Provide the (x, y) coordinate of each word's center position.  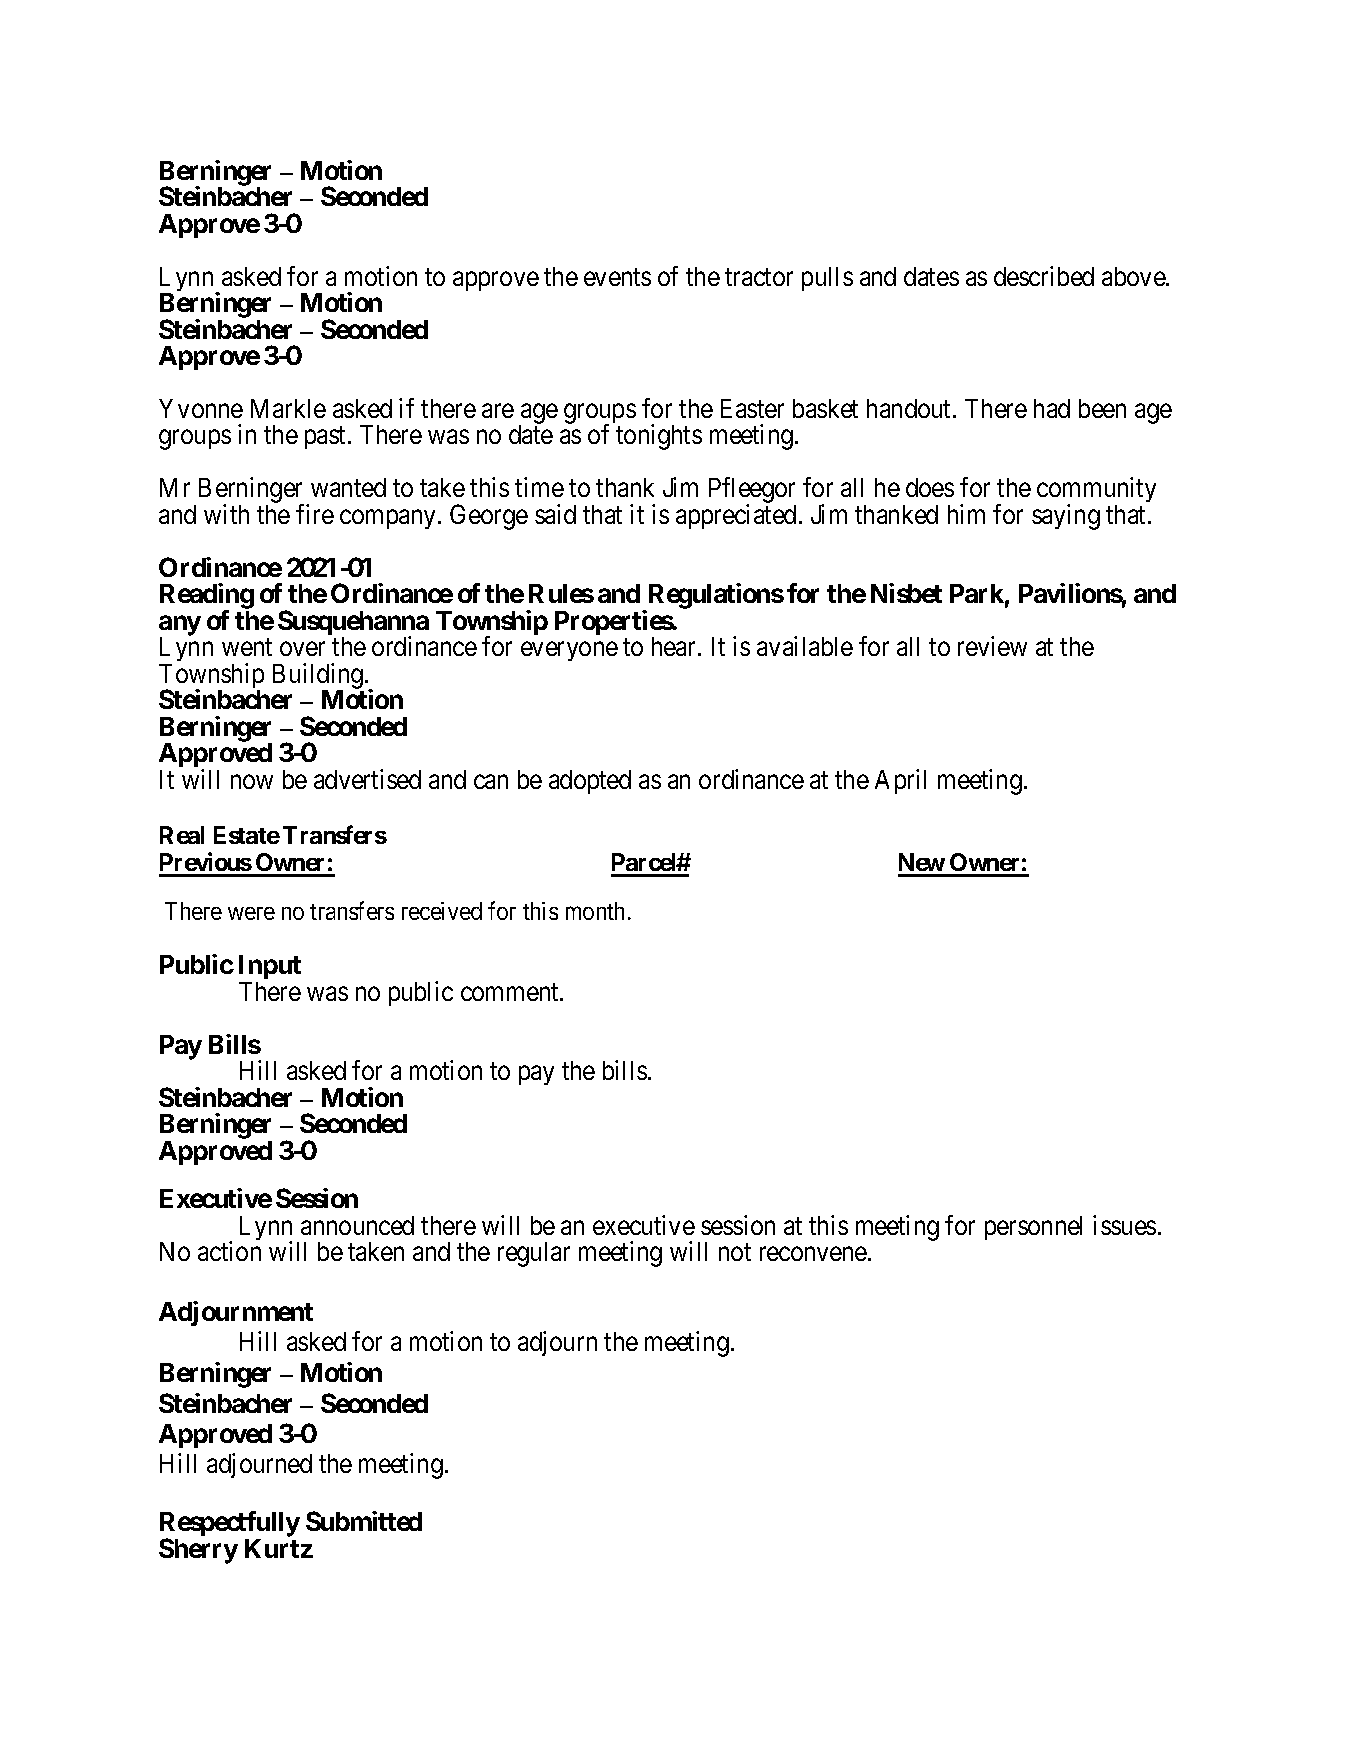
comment (511, 992)
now (252, 782)
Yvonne (201, 408)
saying (1066, 517)
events (617, 277)
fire (315, 514)
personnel (1033, 1228)
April (900, 781)
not (735, 1252)
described (1044, 276)
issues (1124, 1225)
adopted (590, 782)
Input (270, 969)
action (229, 1251)
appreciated (736, 516)
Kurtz (279, 1548)
